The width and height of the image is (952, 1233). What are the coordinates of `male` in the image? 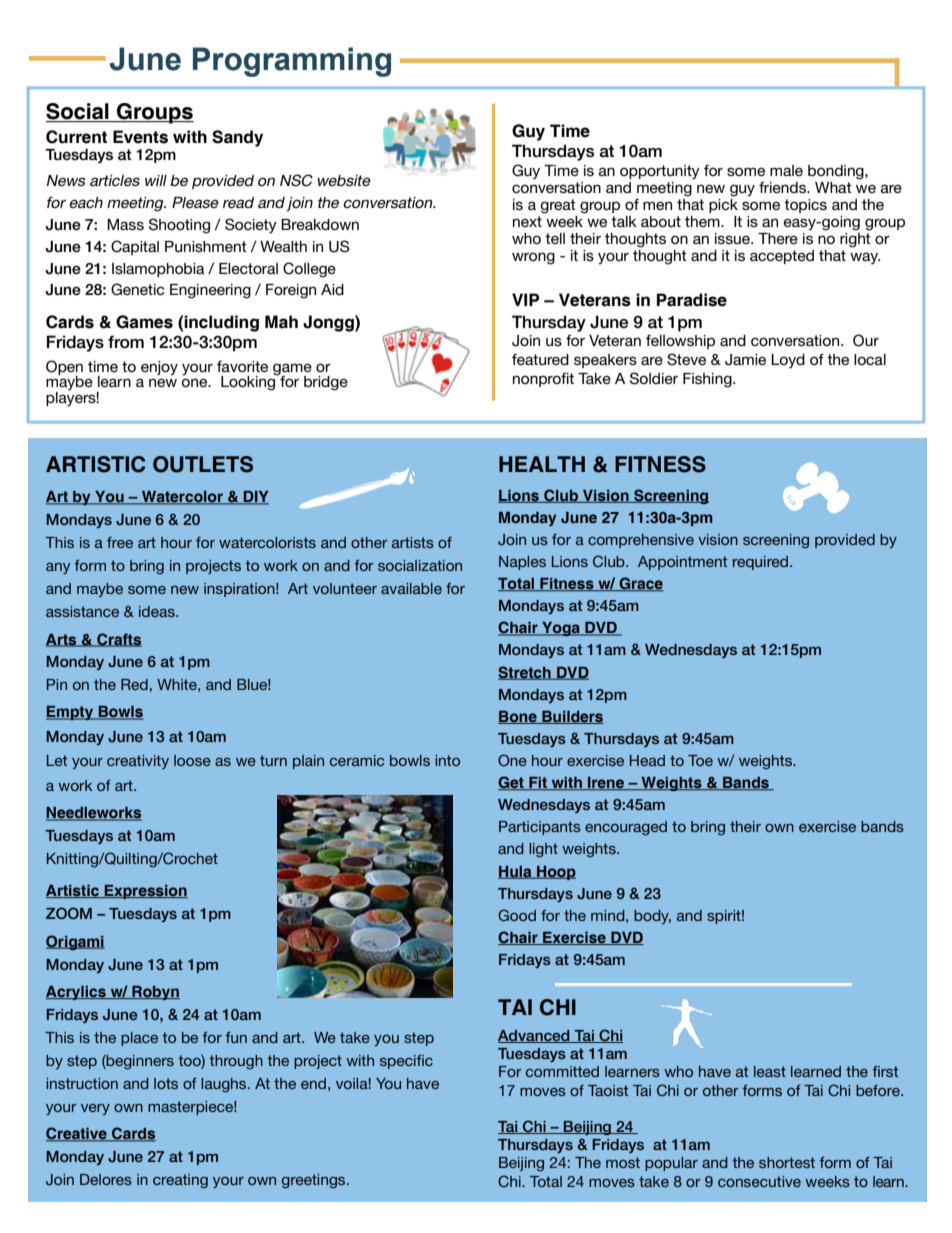 It's located at (786, 170).
